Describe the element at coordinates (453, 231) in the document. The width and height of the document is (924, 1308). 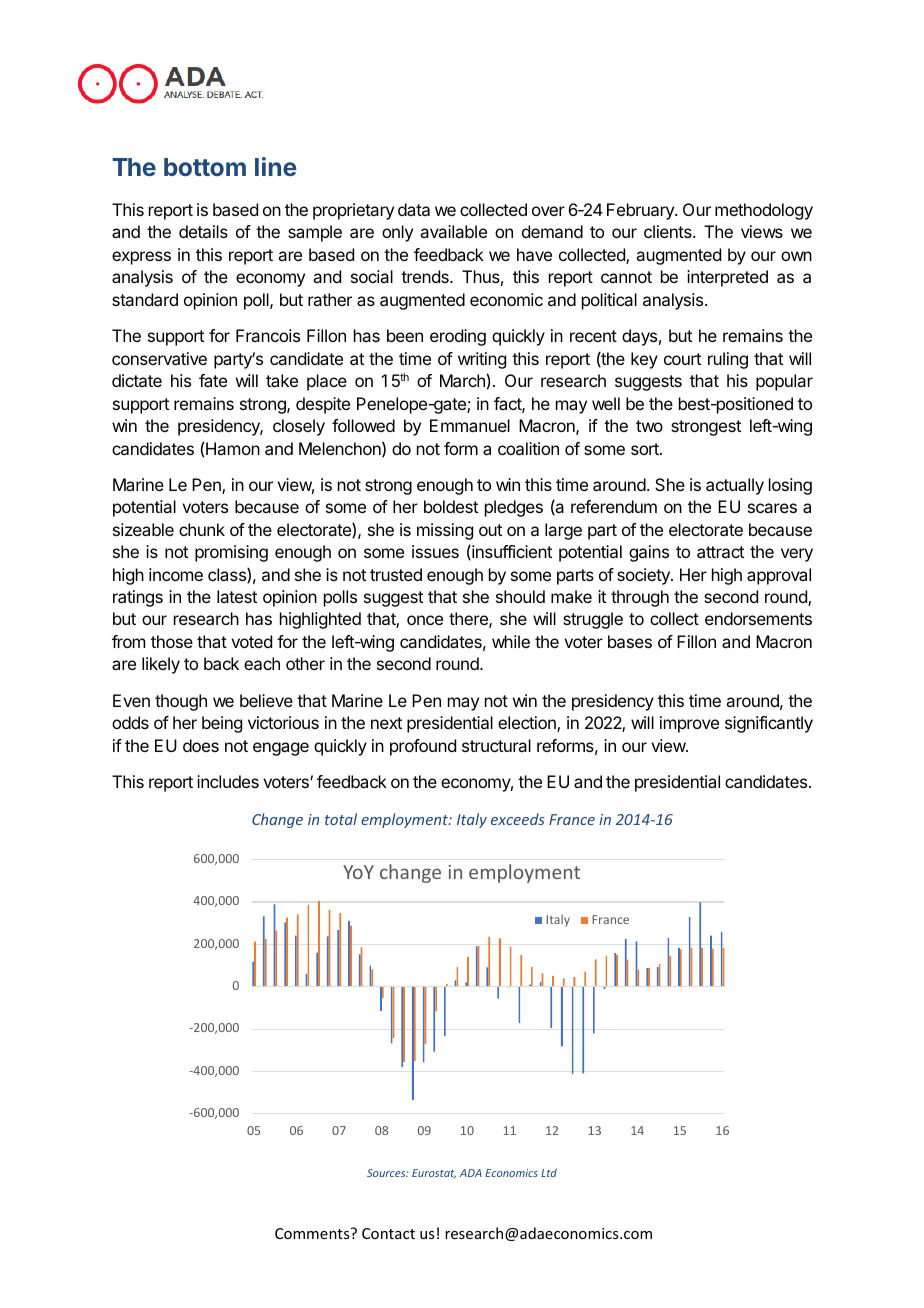
I see `available` at that location.
